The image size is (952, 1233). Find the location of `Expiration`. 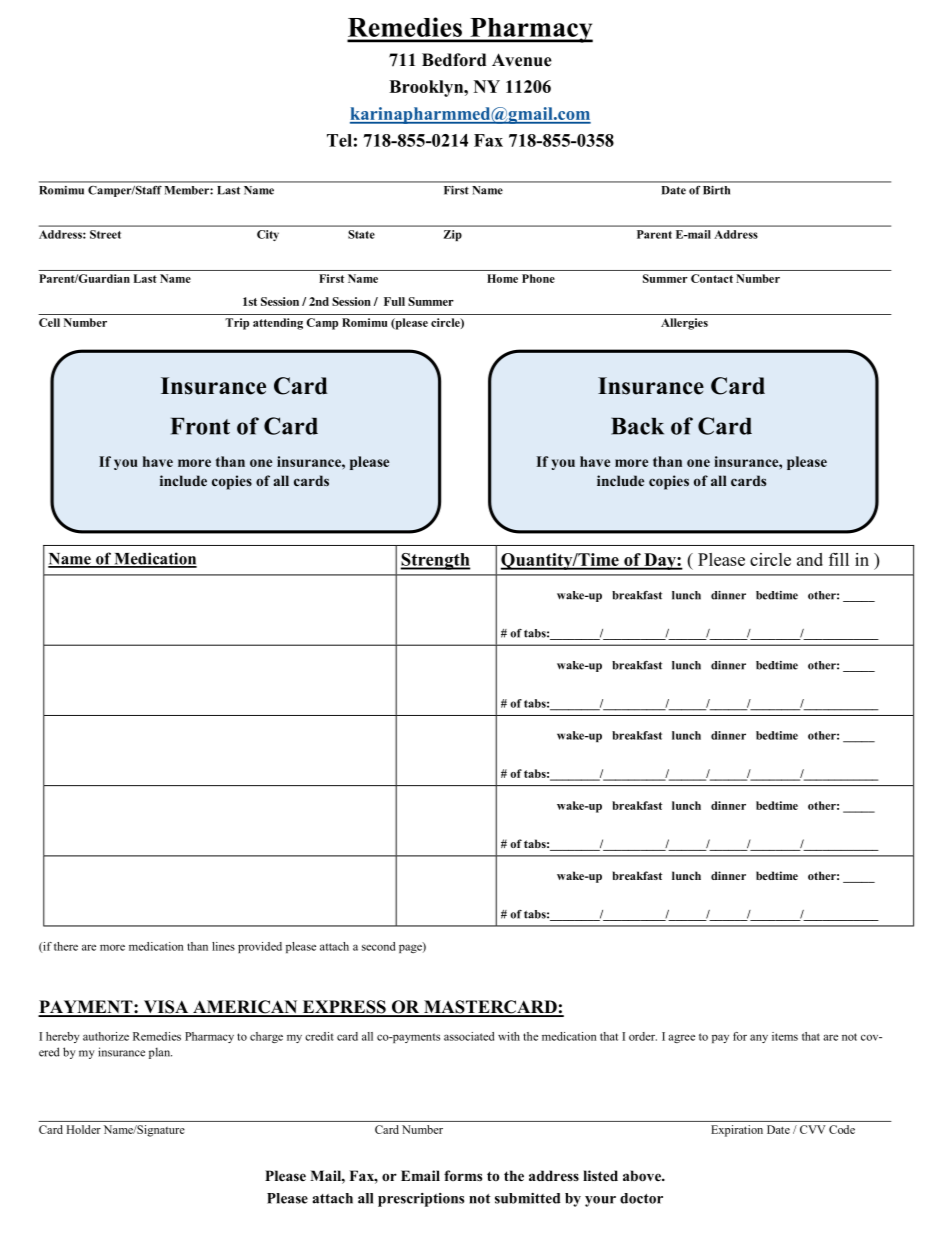

Expiration is located at coordinates (737, 1131).
